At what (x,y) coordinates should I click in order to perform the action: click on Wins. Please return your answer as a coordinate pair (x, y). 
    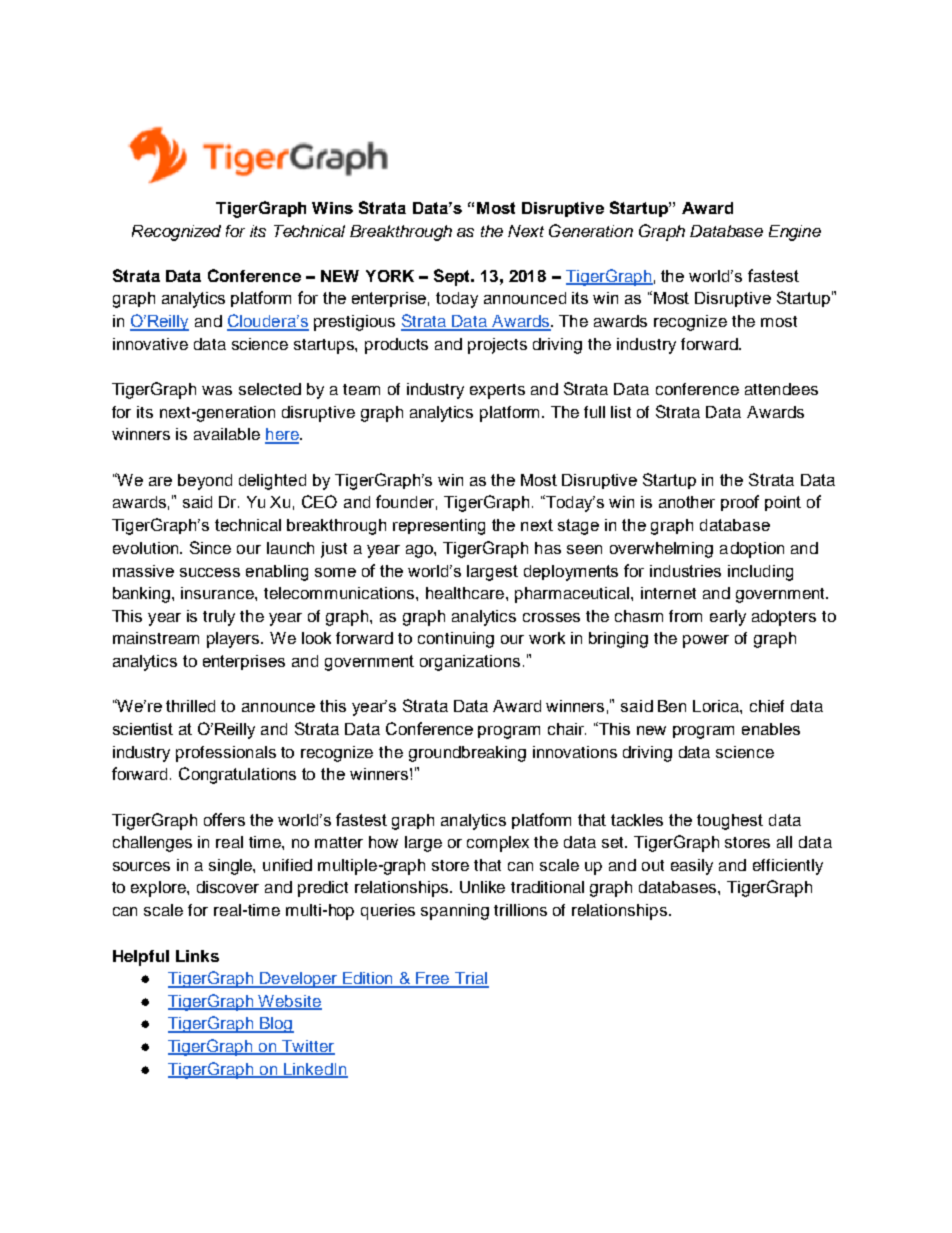
    Looking at the image, I should click on (332, 208).
